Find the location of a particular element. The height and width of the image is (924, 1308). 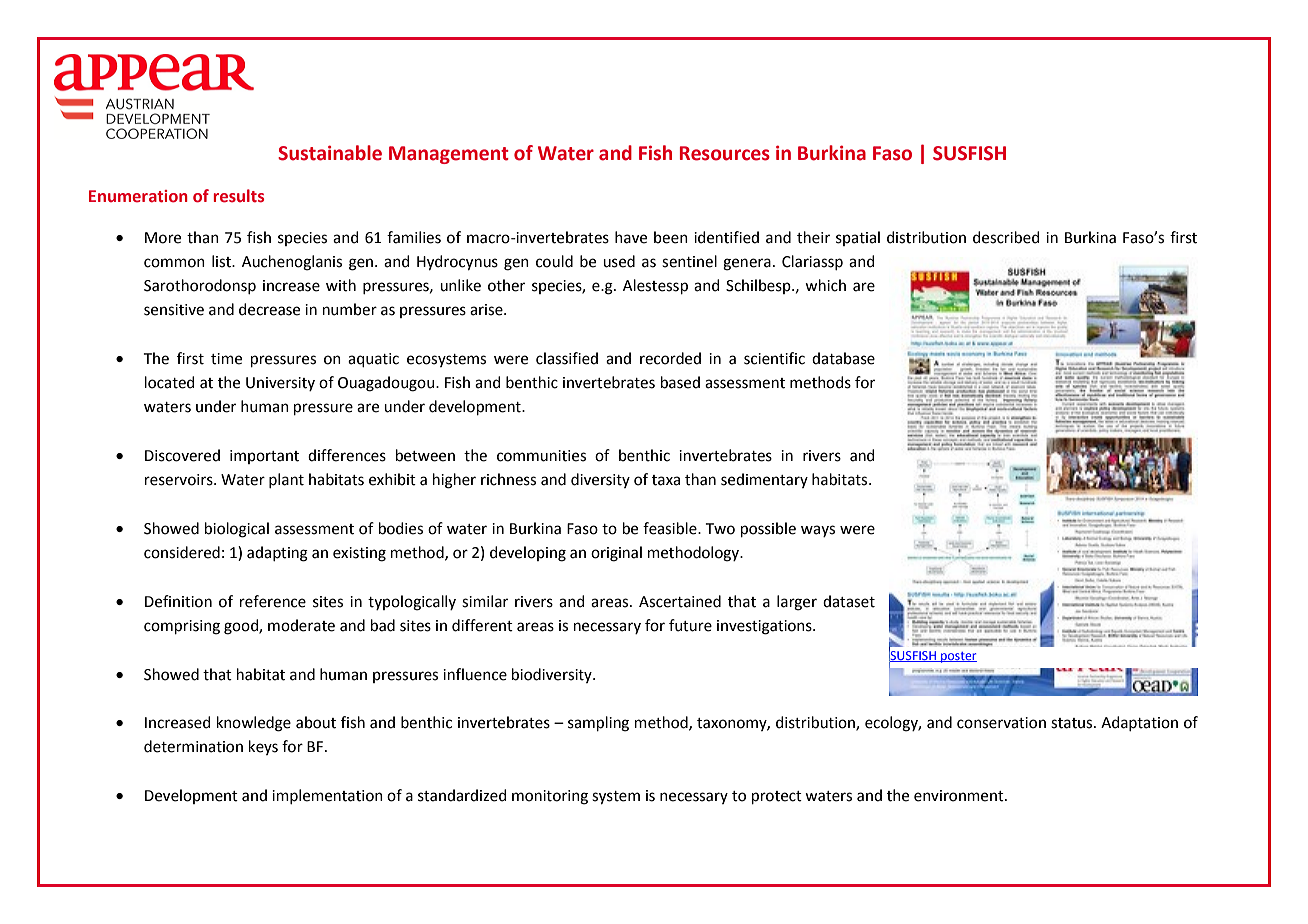

sedimentary is located at coordinates (764, 480).
